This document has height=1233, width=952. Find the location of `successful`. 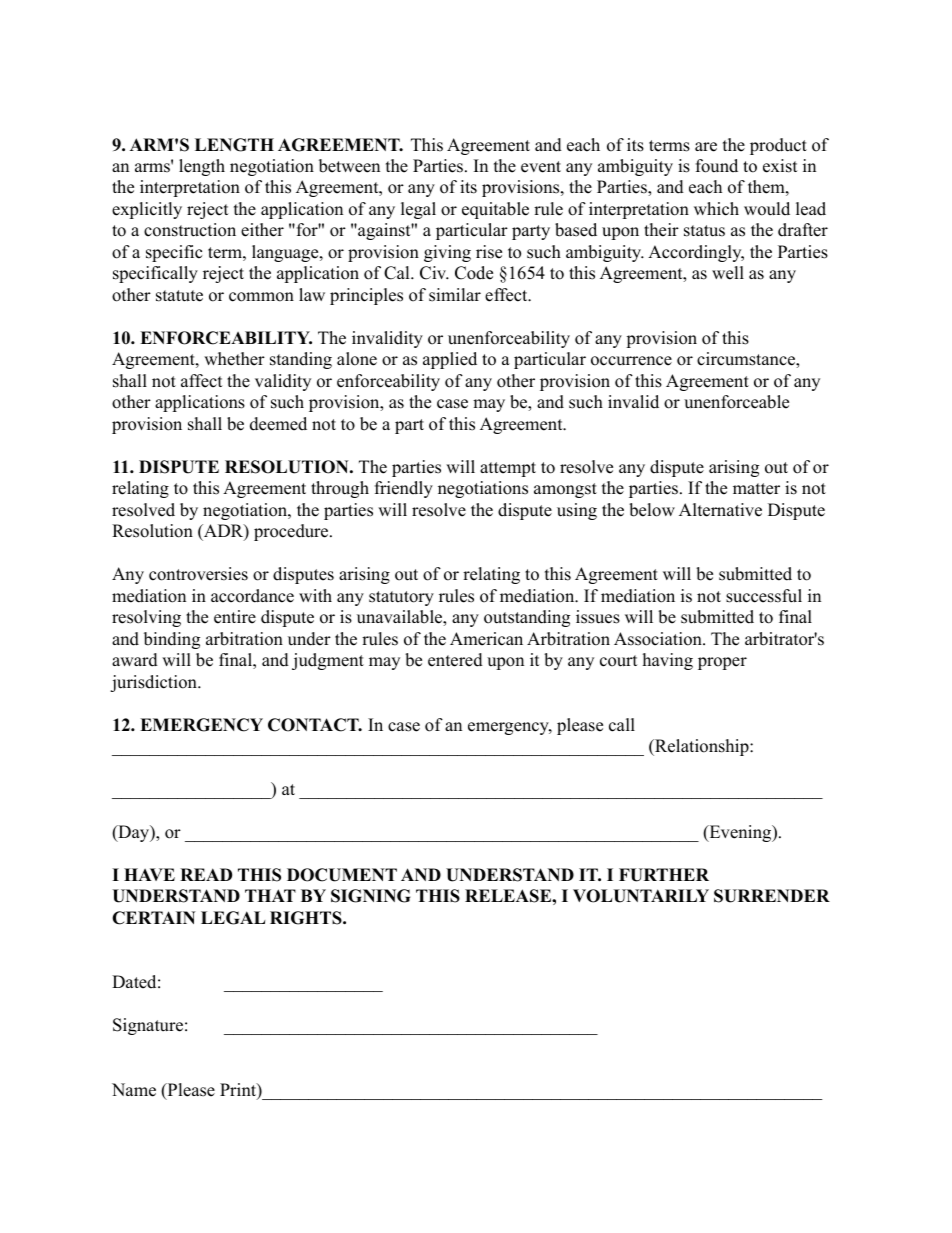

successful is located at coordinates (764, 596).
